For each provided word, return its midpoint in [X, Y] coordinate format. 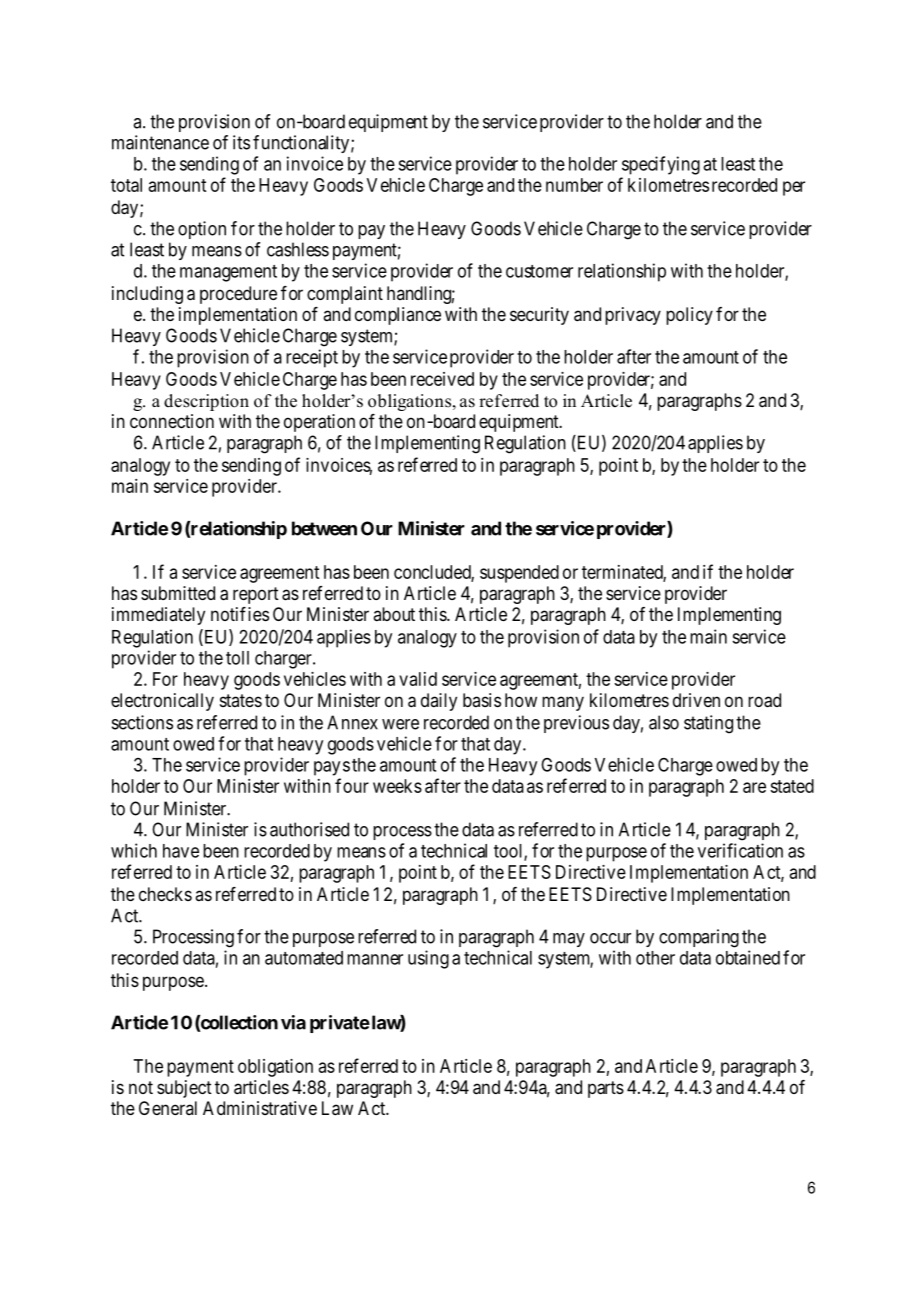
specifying [661, 165]
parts [606, 1089]
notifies [240, 614]
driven [696, 700]
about [394, 614]
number [574, 185]
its [241, 142]
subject [184, 1089]
